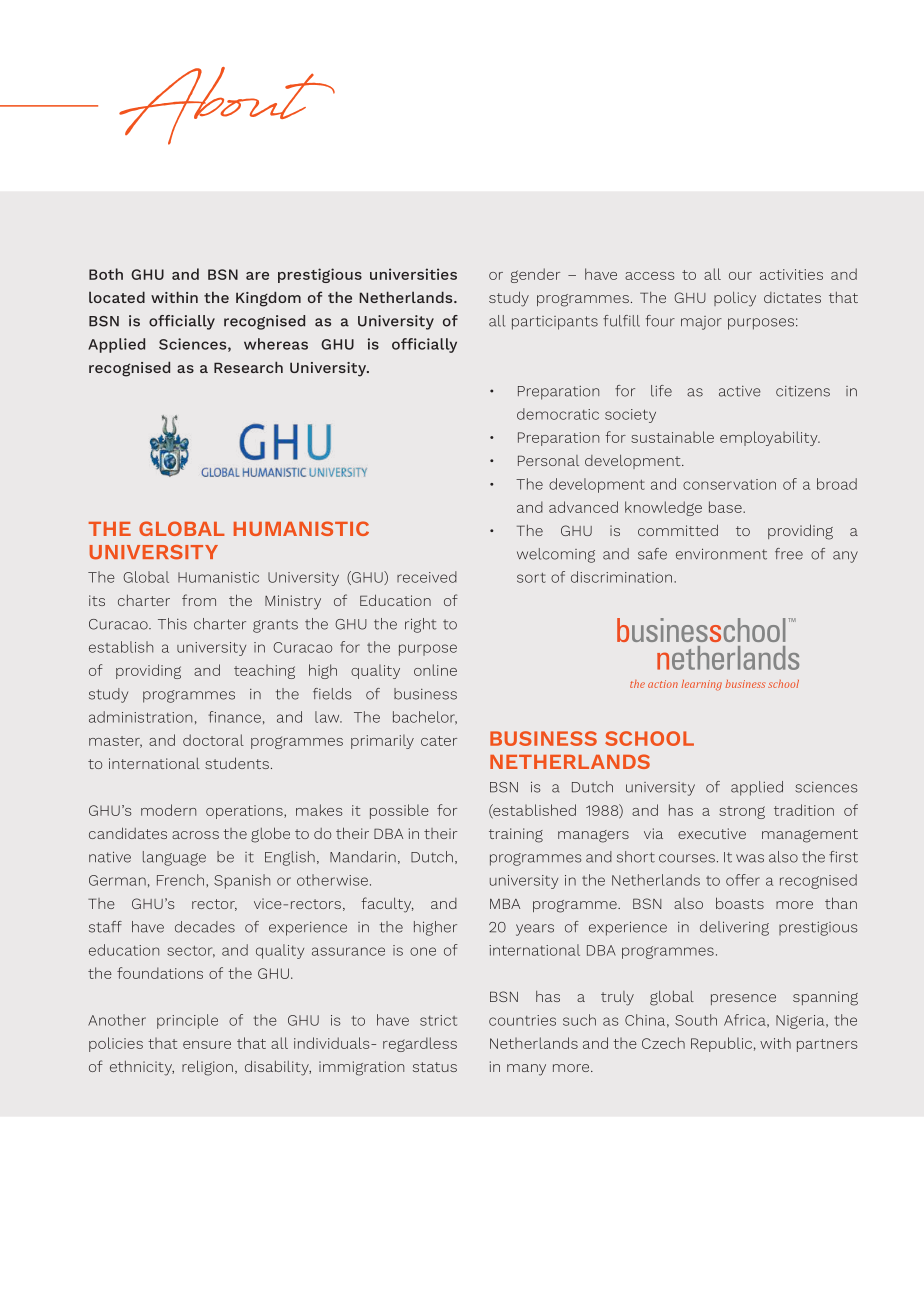  I want to click on was, so click(750, 858).
